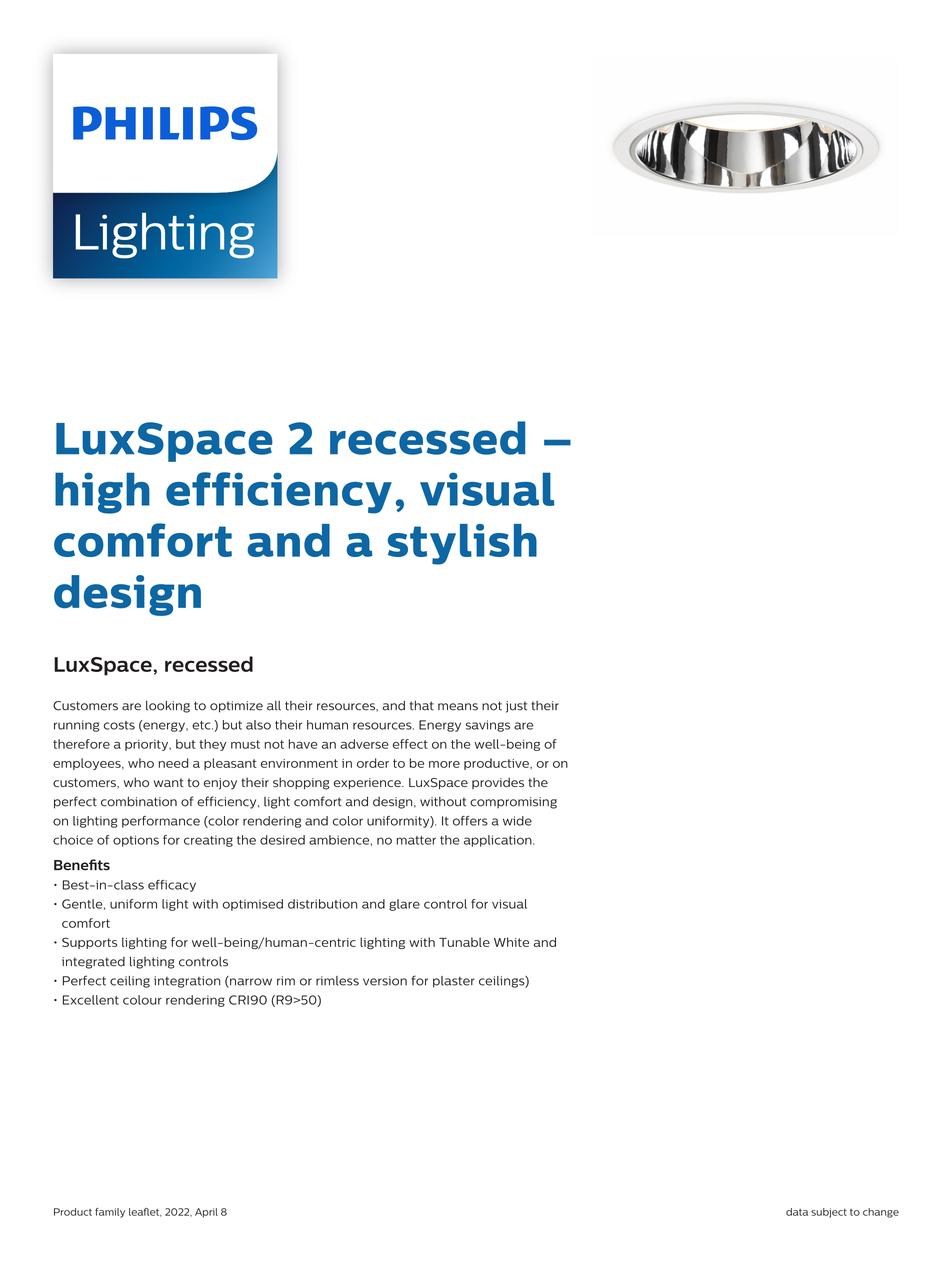 The height and width of the screenshot is (1265, 952). Describe the element at coordinates (464, 942) in the screenshot. I see `Tunable` at that location.
